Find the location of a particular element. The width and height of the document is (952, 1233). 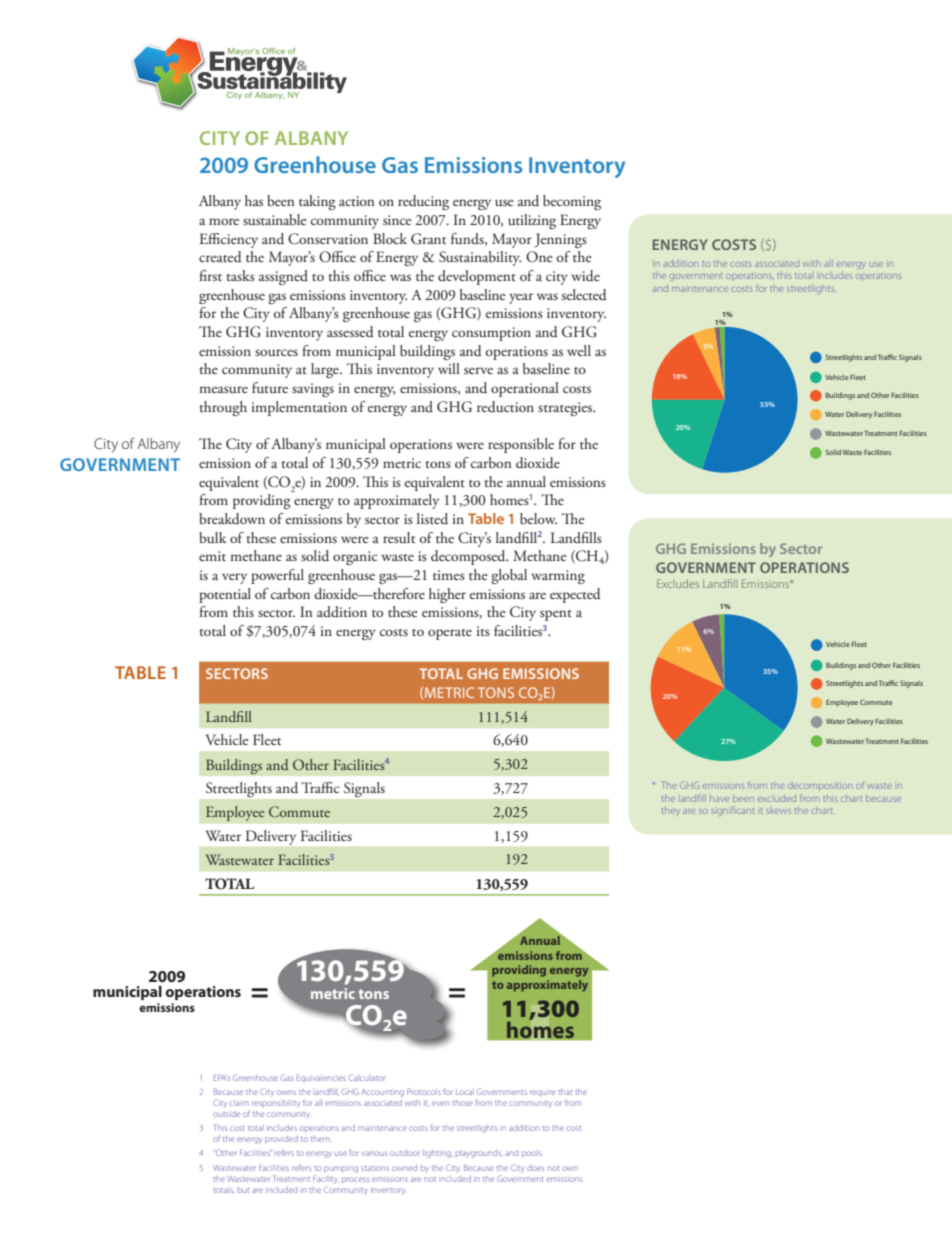

implementation is located at coordinates (299, 408).
